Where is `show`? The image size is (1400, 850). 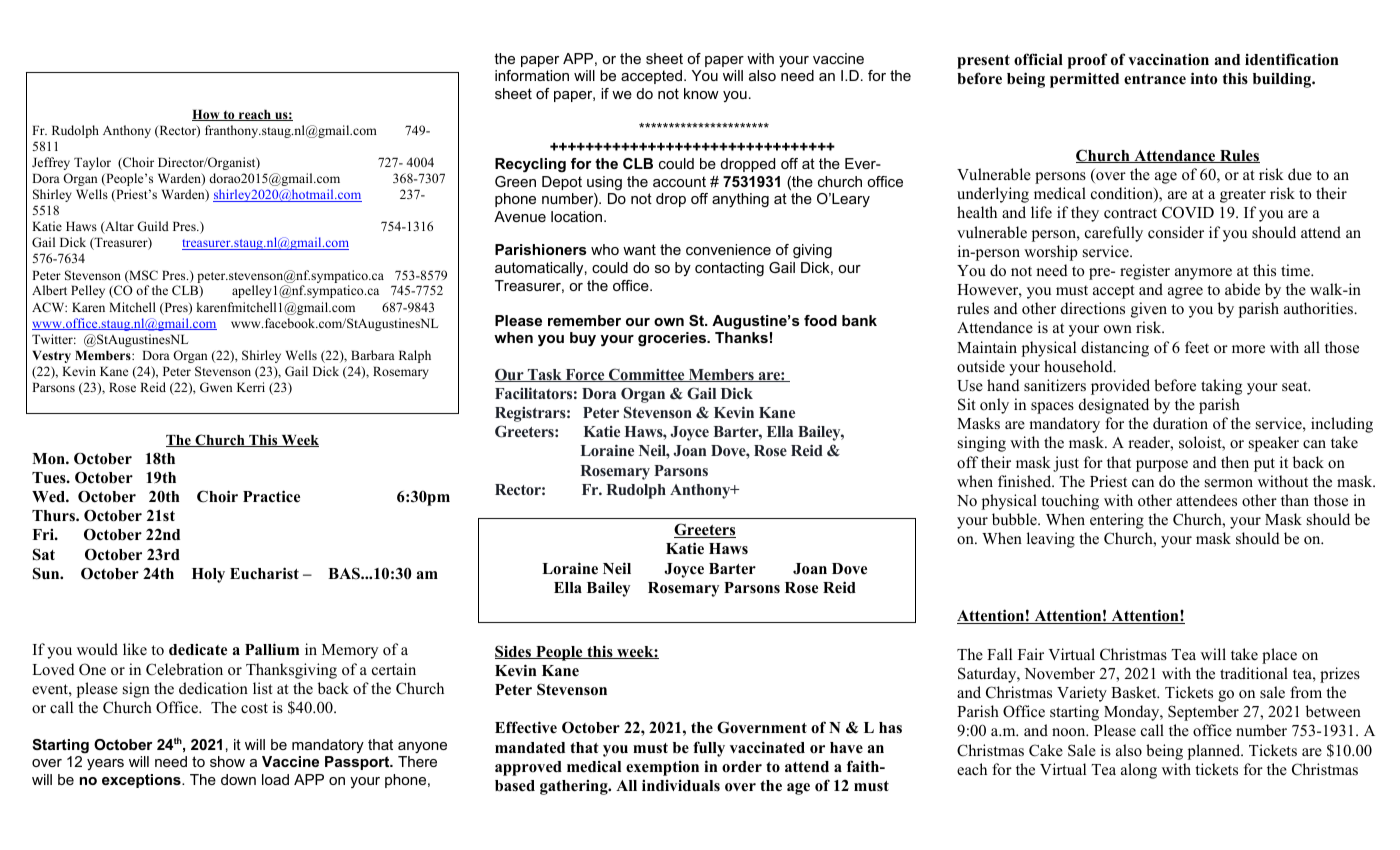 show is located at coordinates (227, 761).
